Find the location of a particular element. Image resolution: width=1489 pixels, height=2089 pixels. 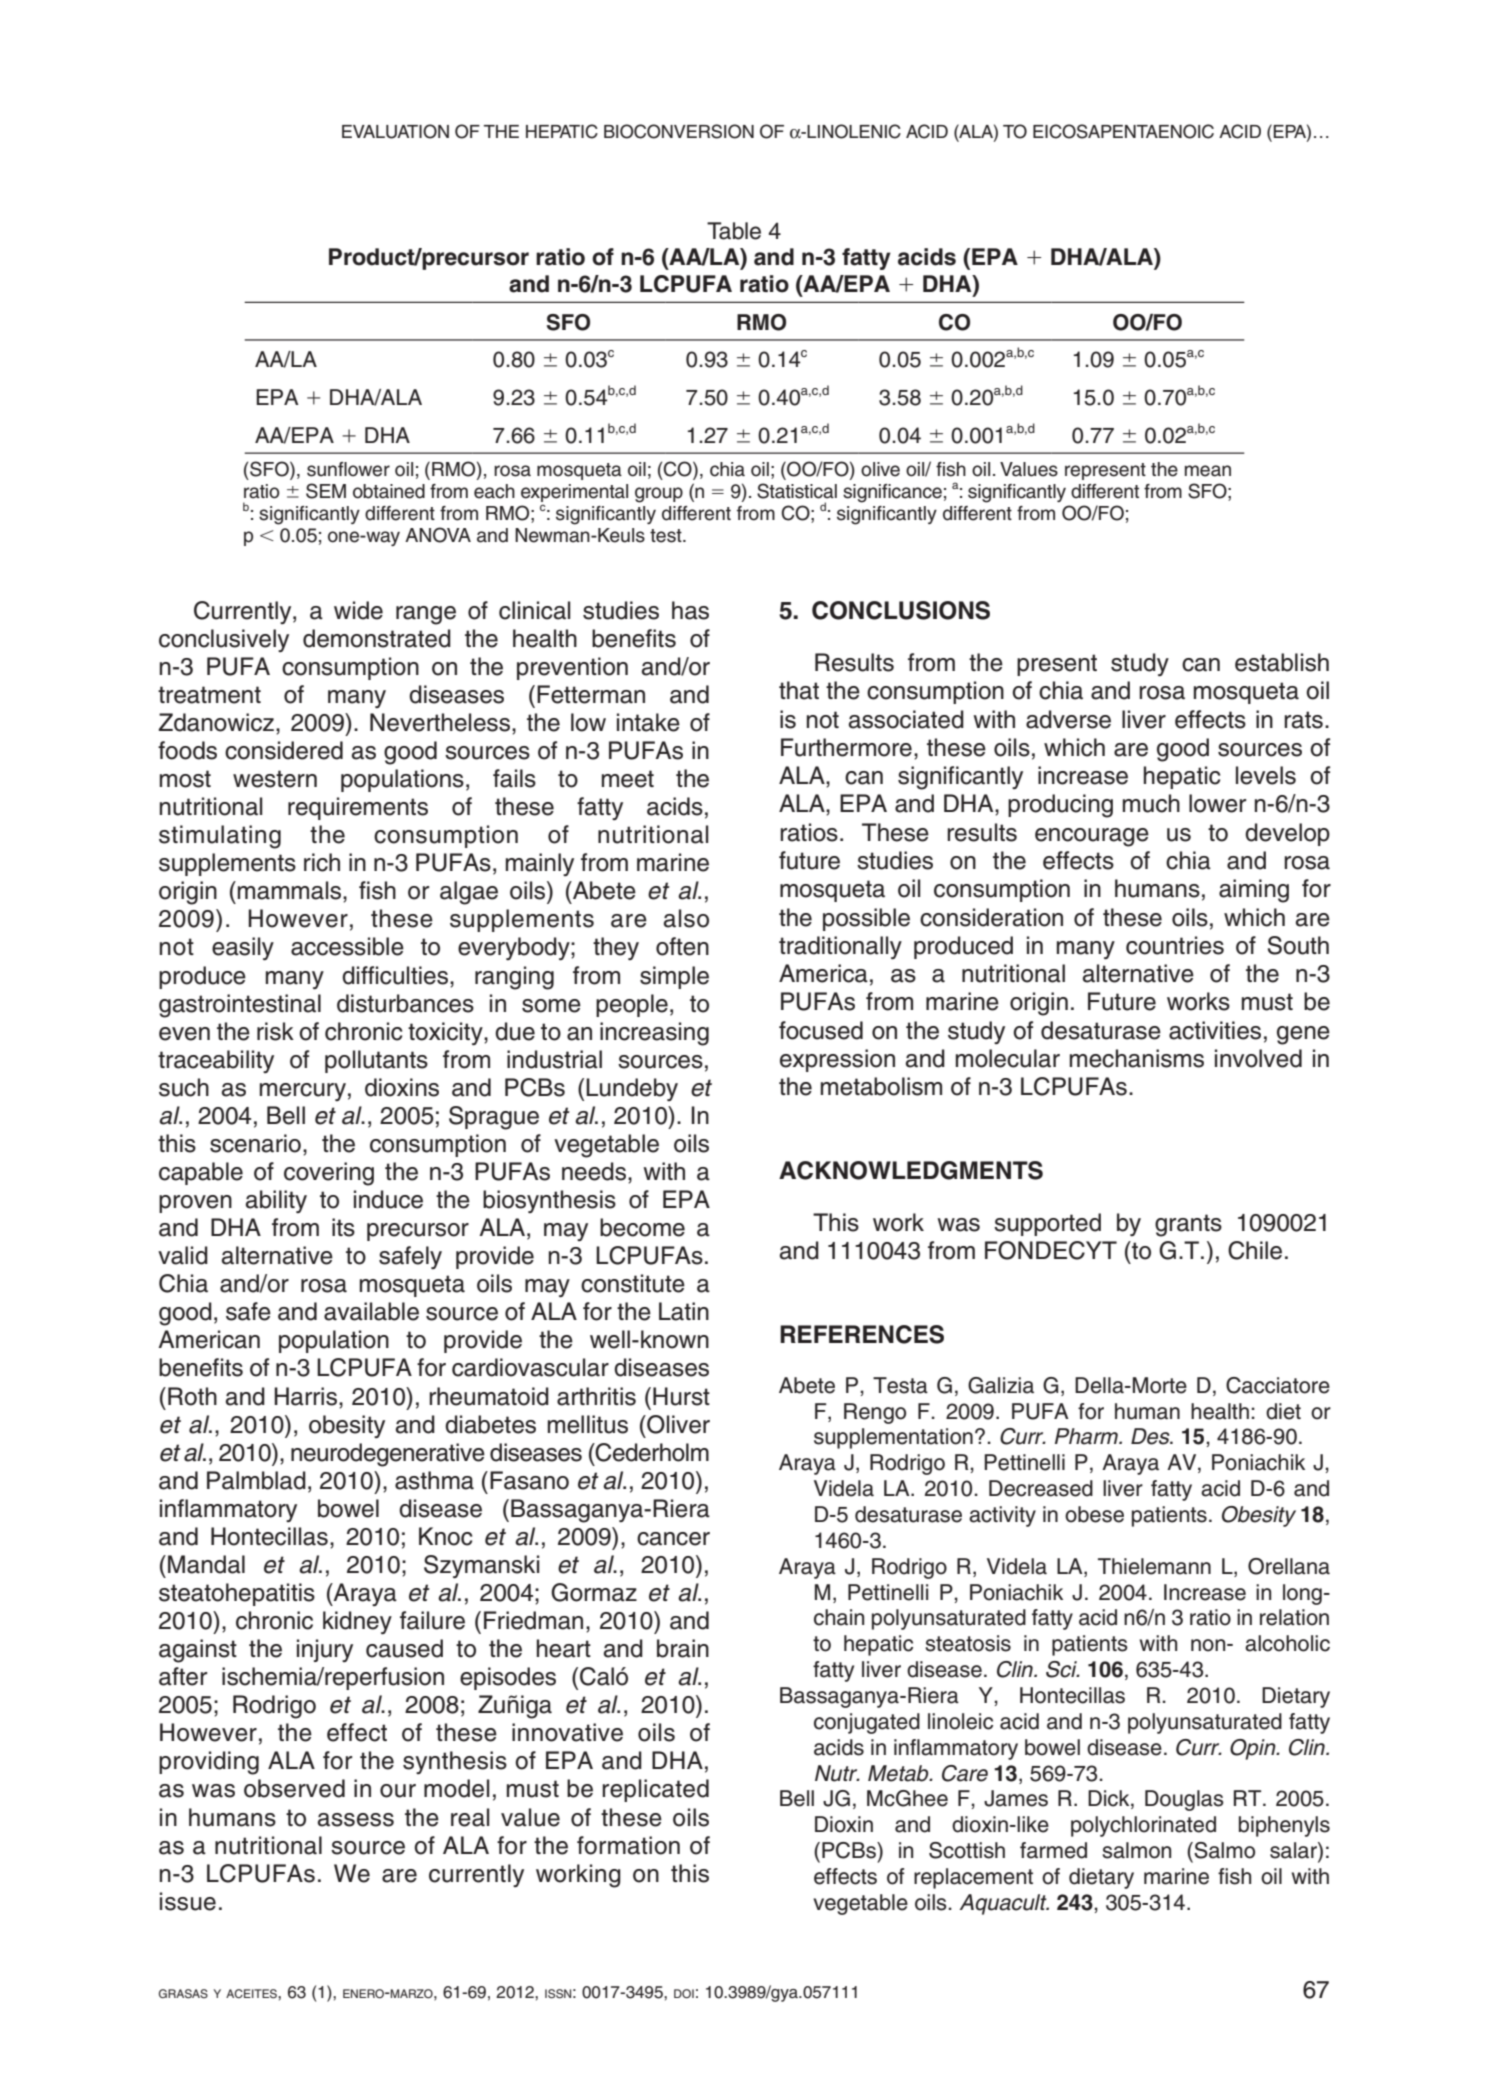

meet is located at coordinates (628, 779).
